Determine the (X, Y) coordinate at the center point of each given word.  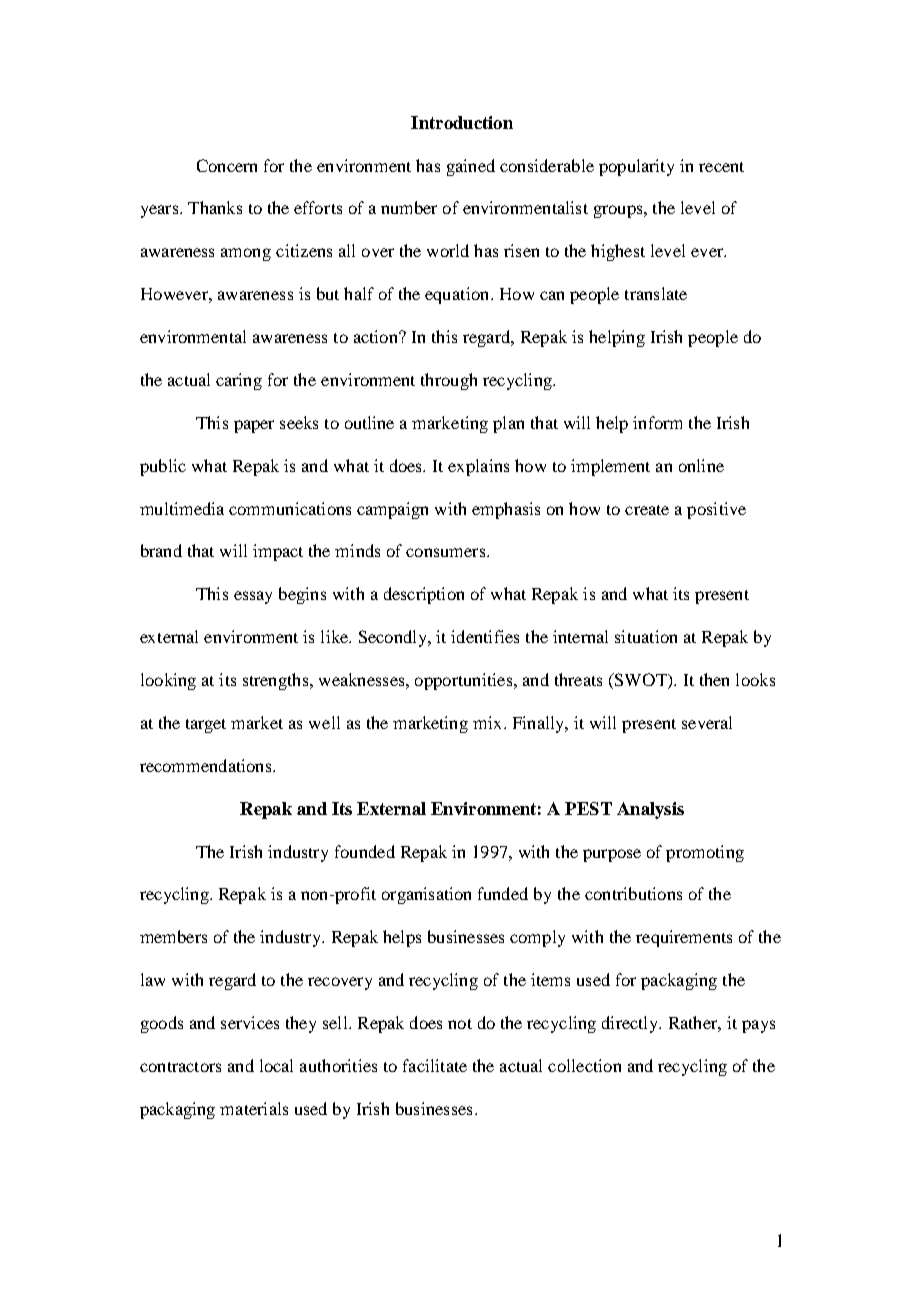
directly (631, 1024)
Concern (227, 165)
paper (254, 426)
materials (254, 1108)
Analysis (650, 810)
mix (487, 722)
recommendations (207, 765)
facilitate (435, 1065)
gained (471, 167)
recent (721, 167)
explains (478, 467)
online (701, 465)
